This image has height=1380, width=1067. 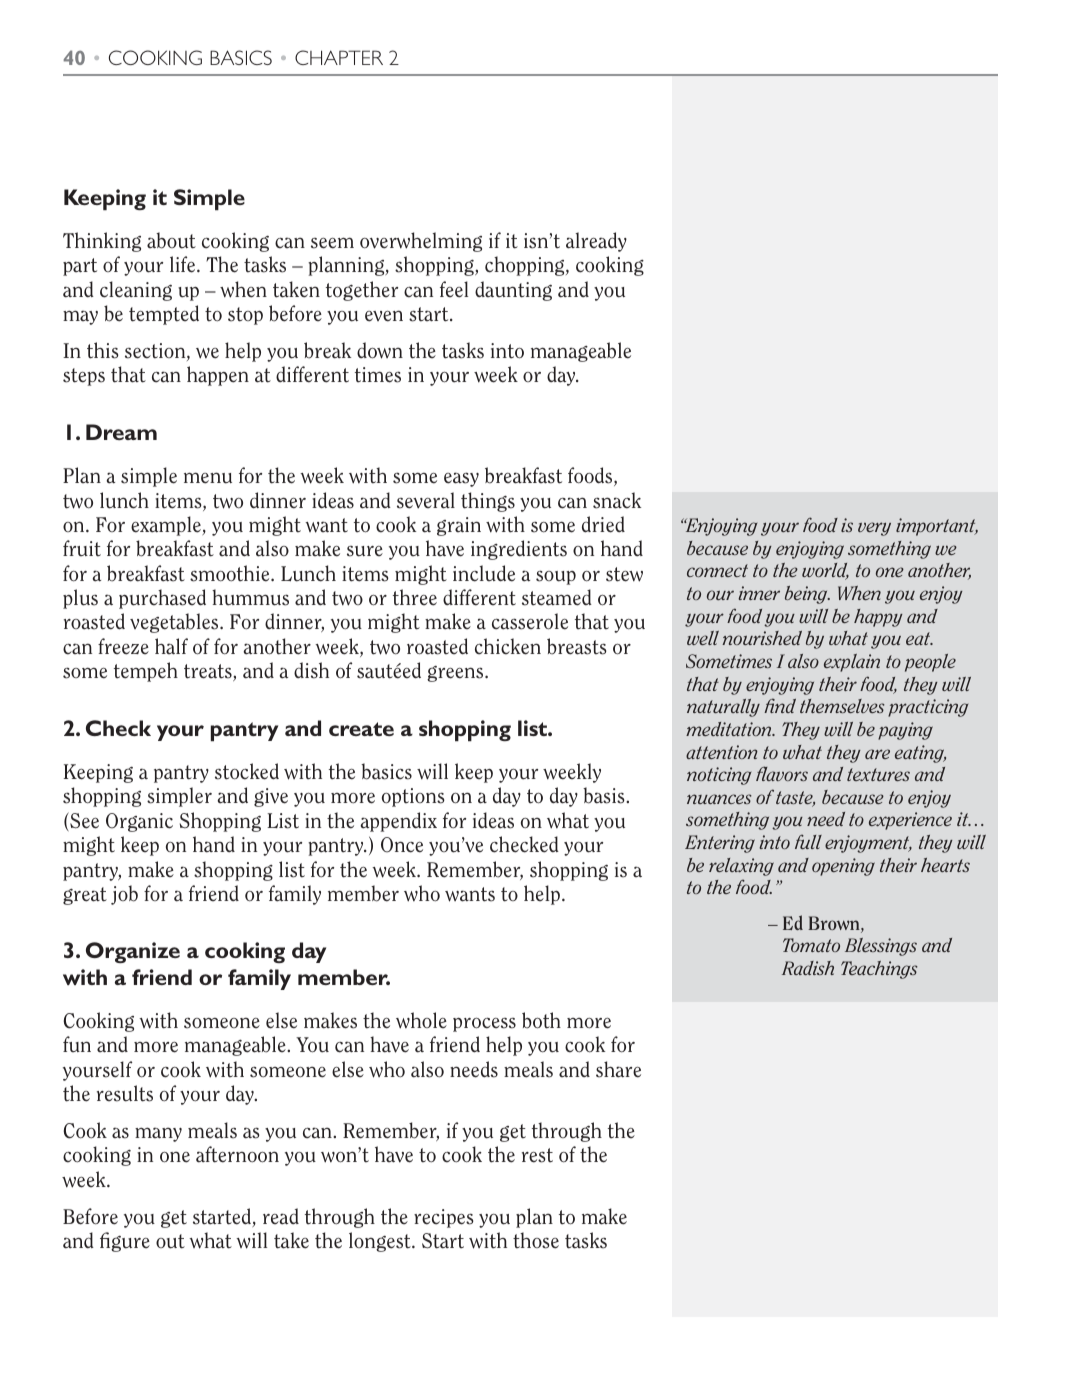 I want to click on CHAPTER, so click(x=339, y=57).
